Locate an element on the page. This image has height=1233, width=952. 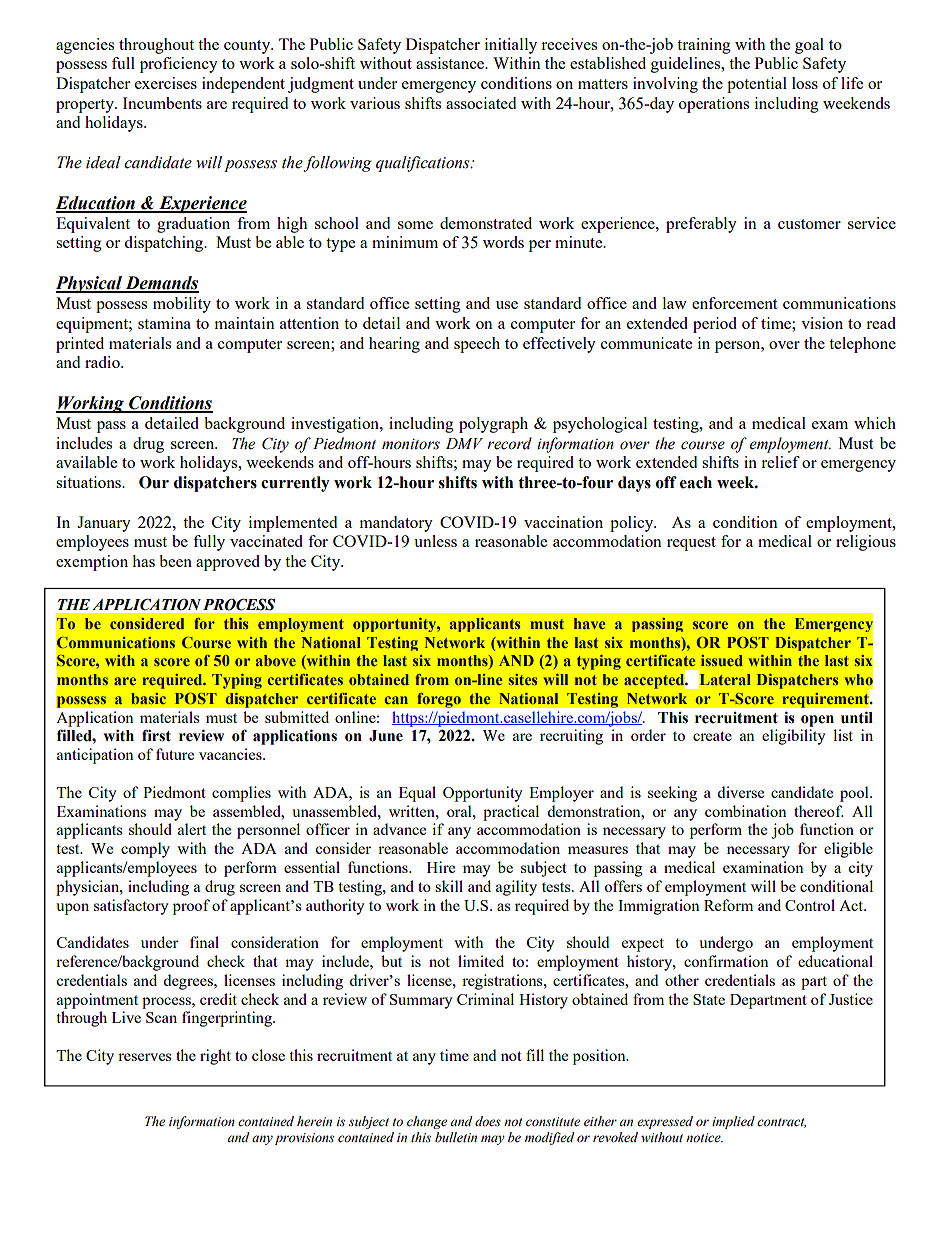
assistance is located at coordinates (451, 63).
